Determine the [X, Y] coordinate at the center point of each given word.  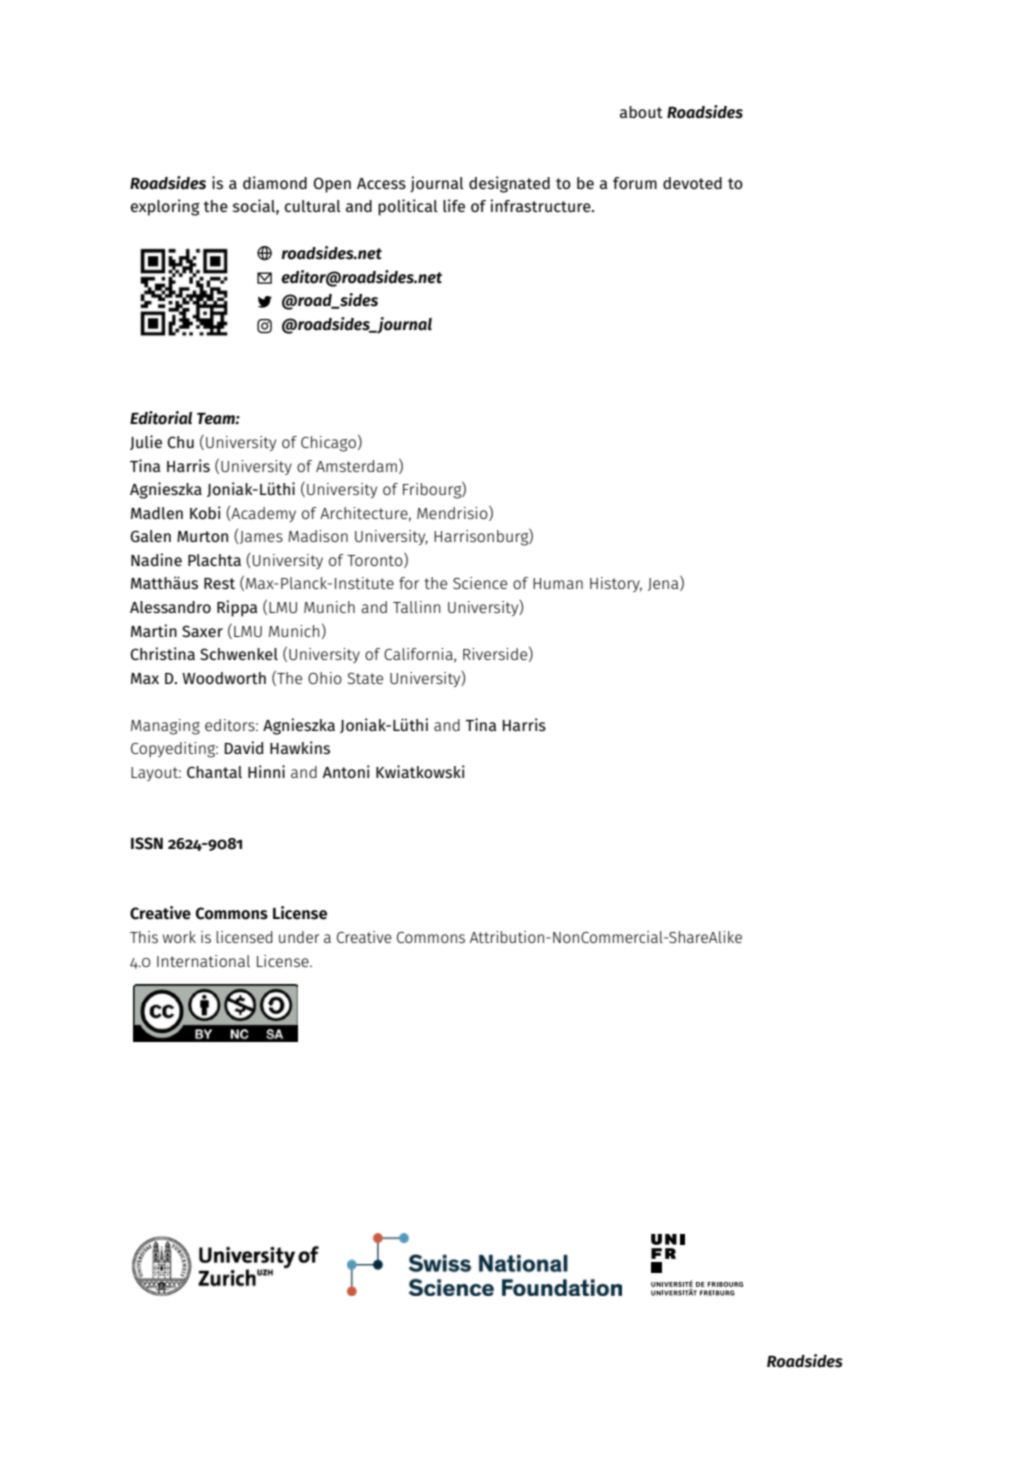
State [365, 678]
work [179, 937]
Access [381, 183]
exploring [165, 207]
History [616, 584]
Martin [154, 630]
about [641, 112]
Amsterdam [356, 466]
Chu [180, 442]
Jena [664, 583]
